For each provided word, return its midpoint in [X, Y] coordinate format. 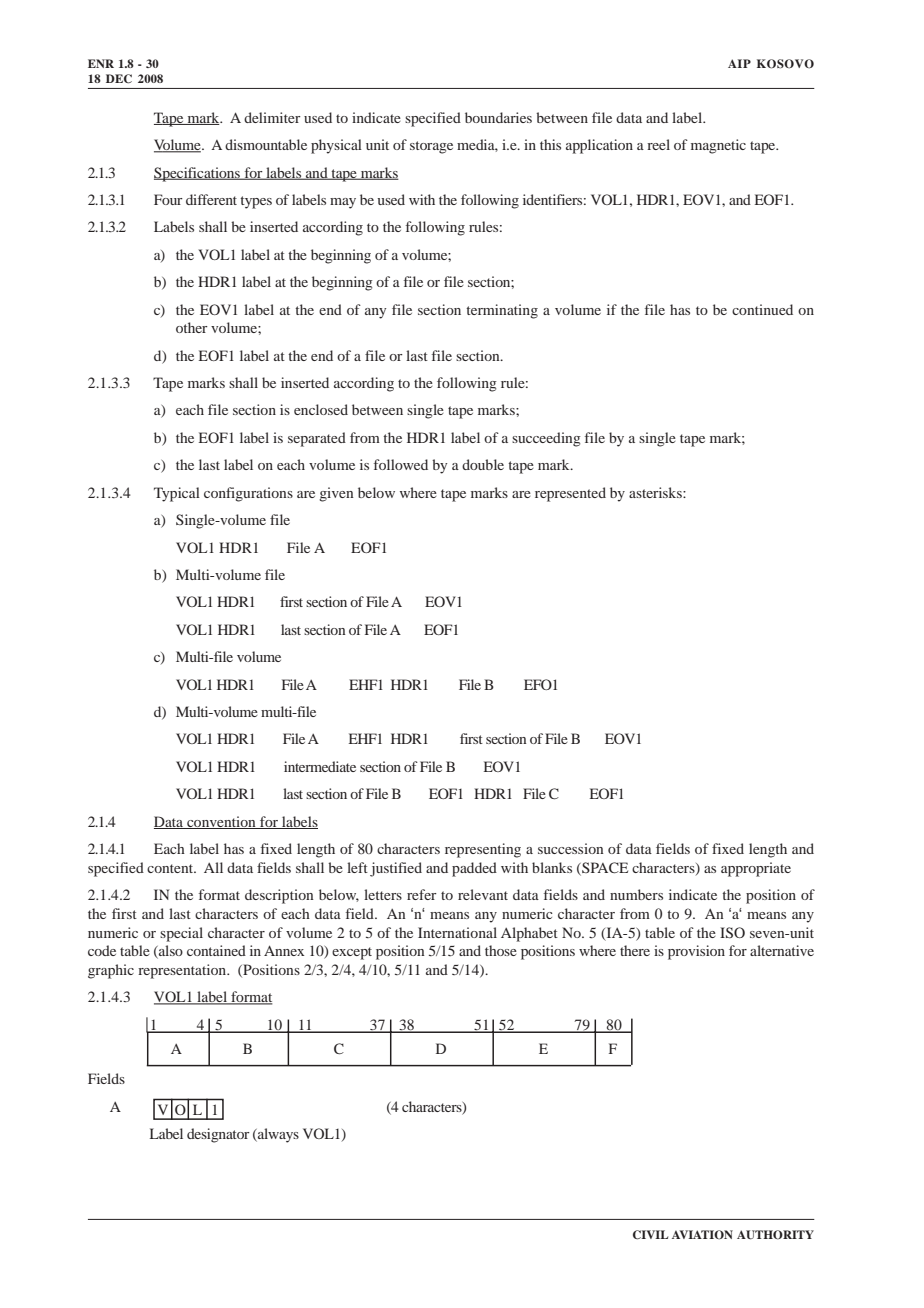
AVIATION [702, 1235]
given [336, 494]
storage [431, 147]
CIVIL [650, 1235]
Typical [177, 494]
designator [218, 1135]
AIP [739, 63]
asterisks [656, 492]
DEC [119, 79]
